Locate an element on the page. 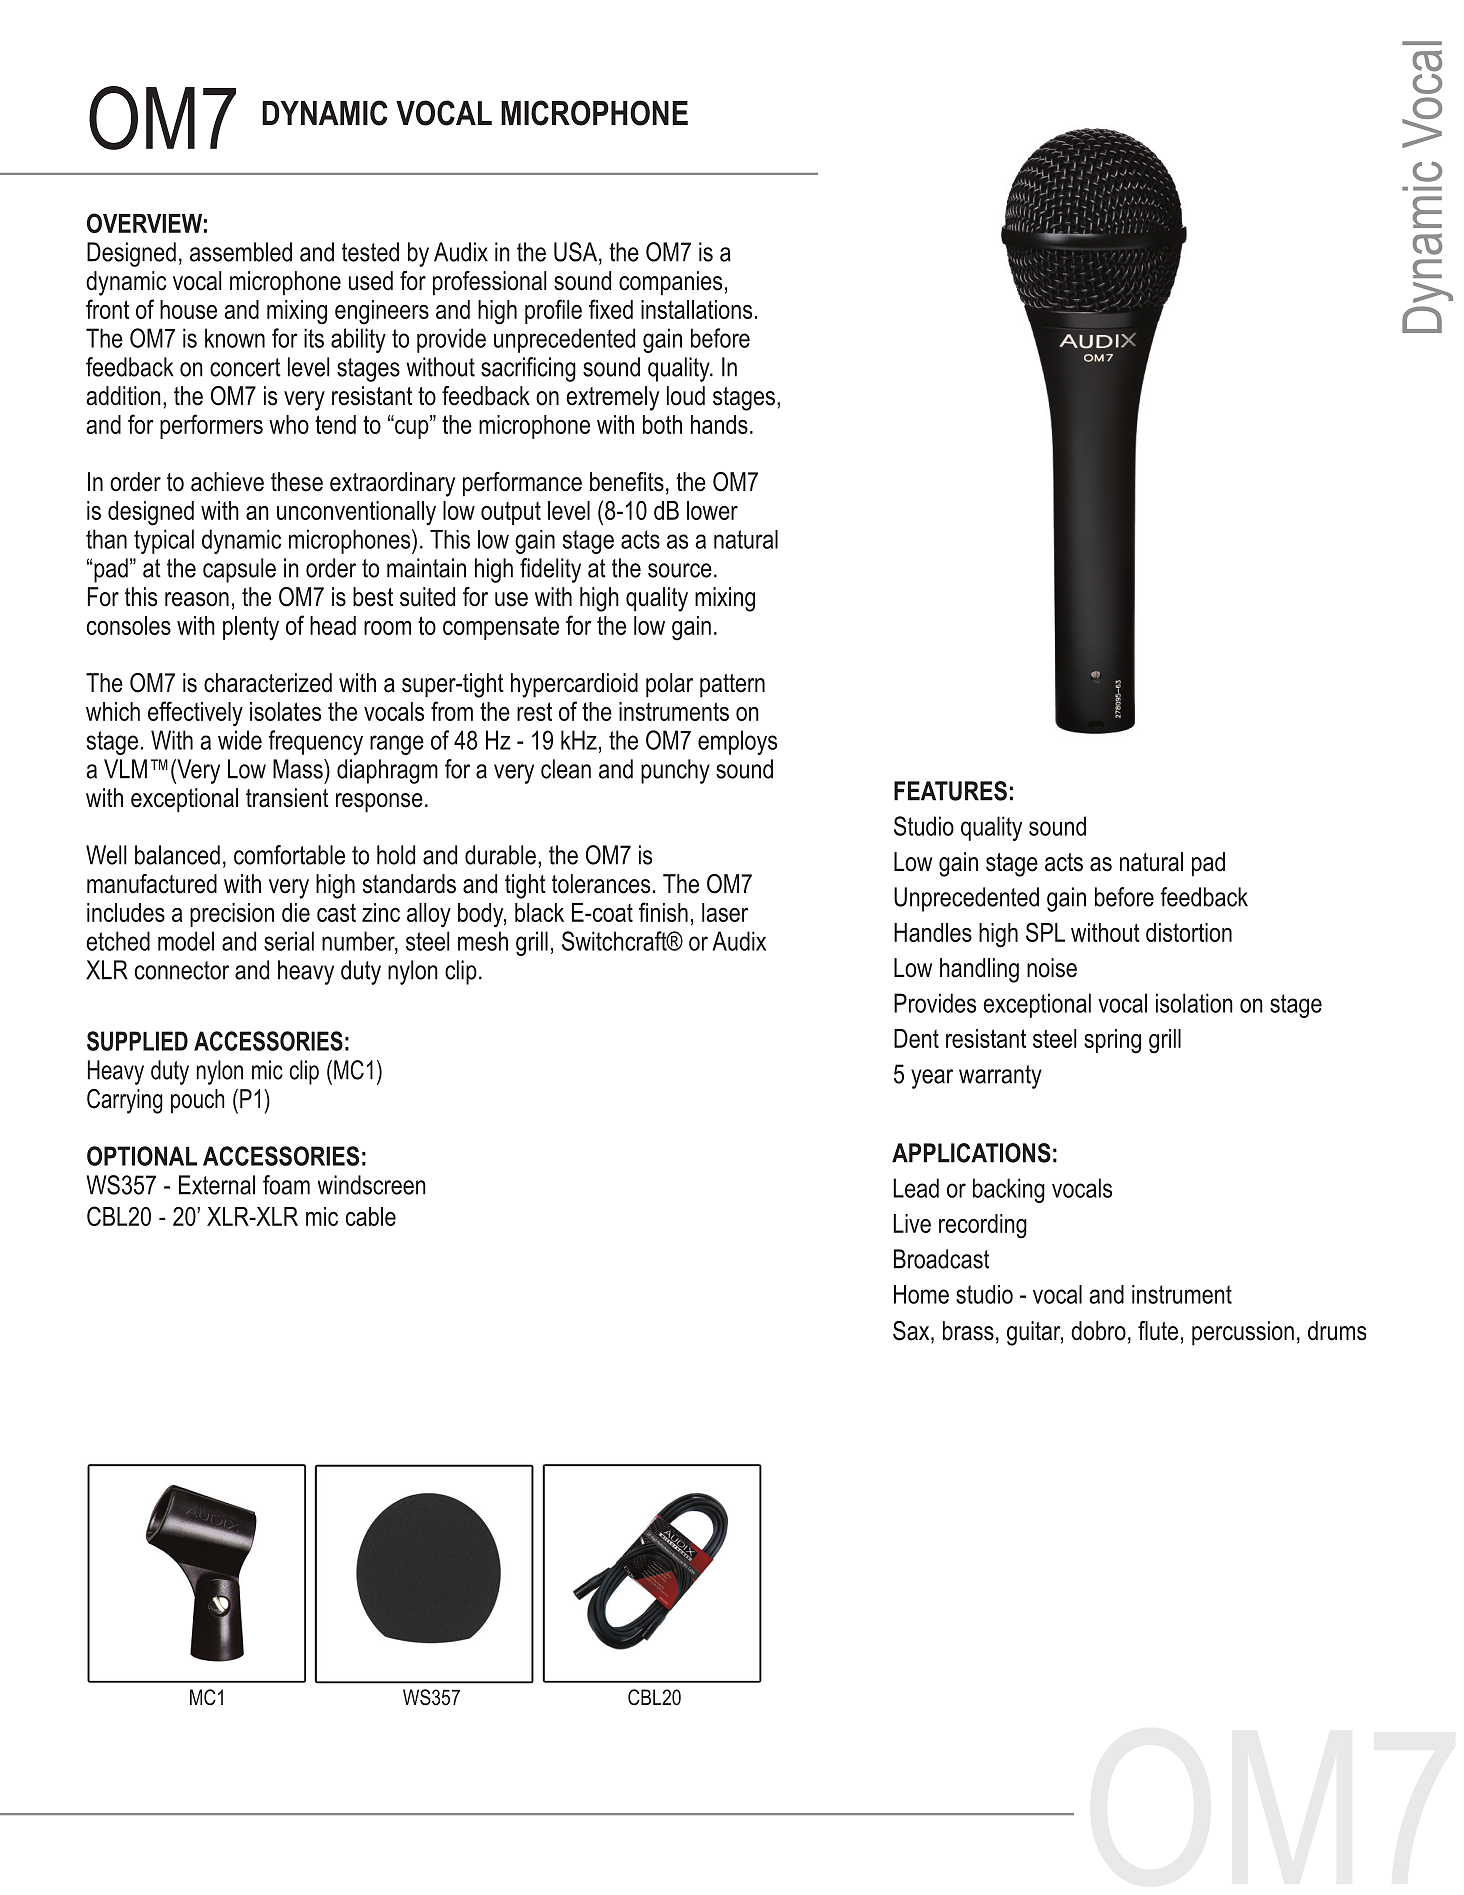 The height and width of the page is (1895, 1464). assembled is located at coordinates (241, 252).
